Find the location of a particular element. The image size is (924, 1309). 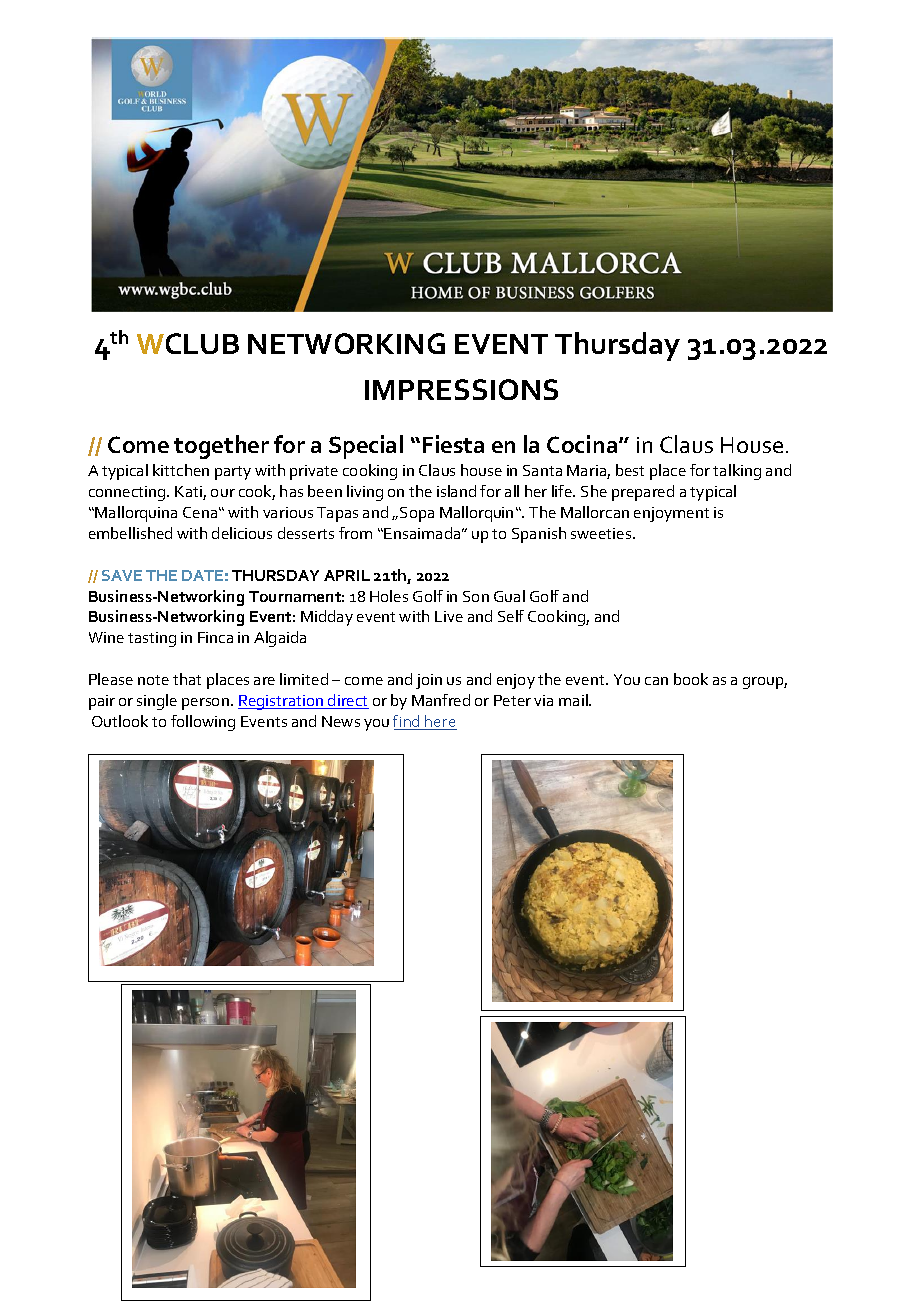

Fiesta is located at coordinates (453, 444).
